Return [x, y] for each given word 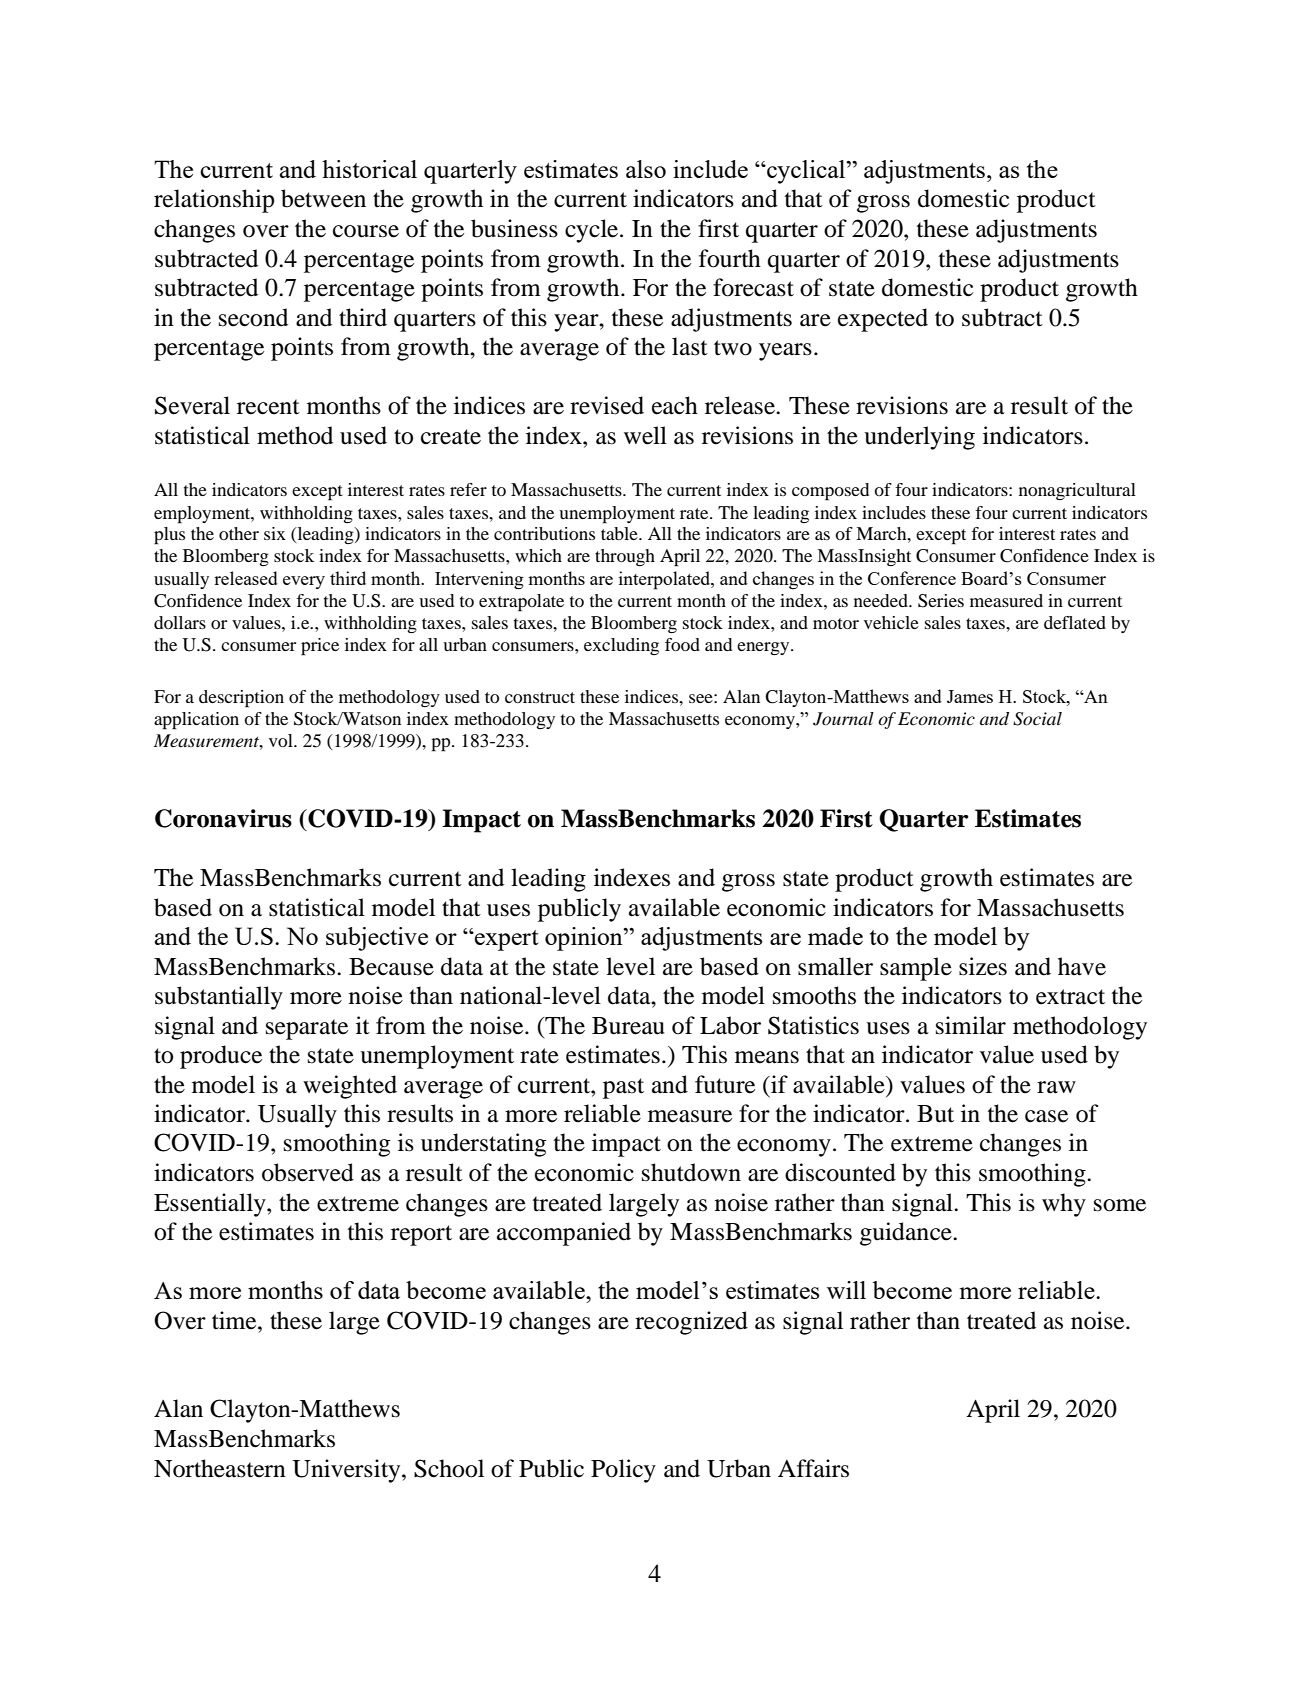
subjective [377, 939]
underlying [919, 438]
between [323, 198]
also [646, 169]
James [970, 696]
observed [308, 1172]
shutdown [691, 1172]
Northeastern [220, 1468]
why [1064, 1205]
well [645, 435]
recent [268, 407]
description [241, 699]
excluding [621, 646]
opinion [585, 939]
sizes [983, 966]
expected [883, 320]
